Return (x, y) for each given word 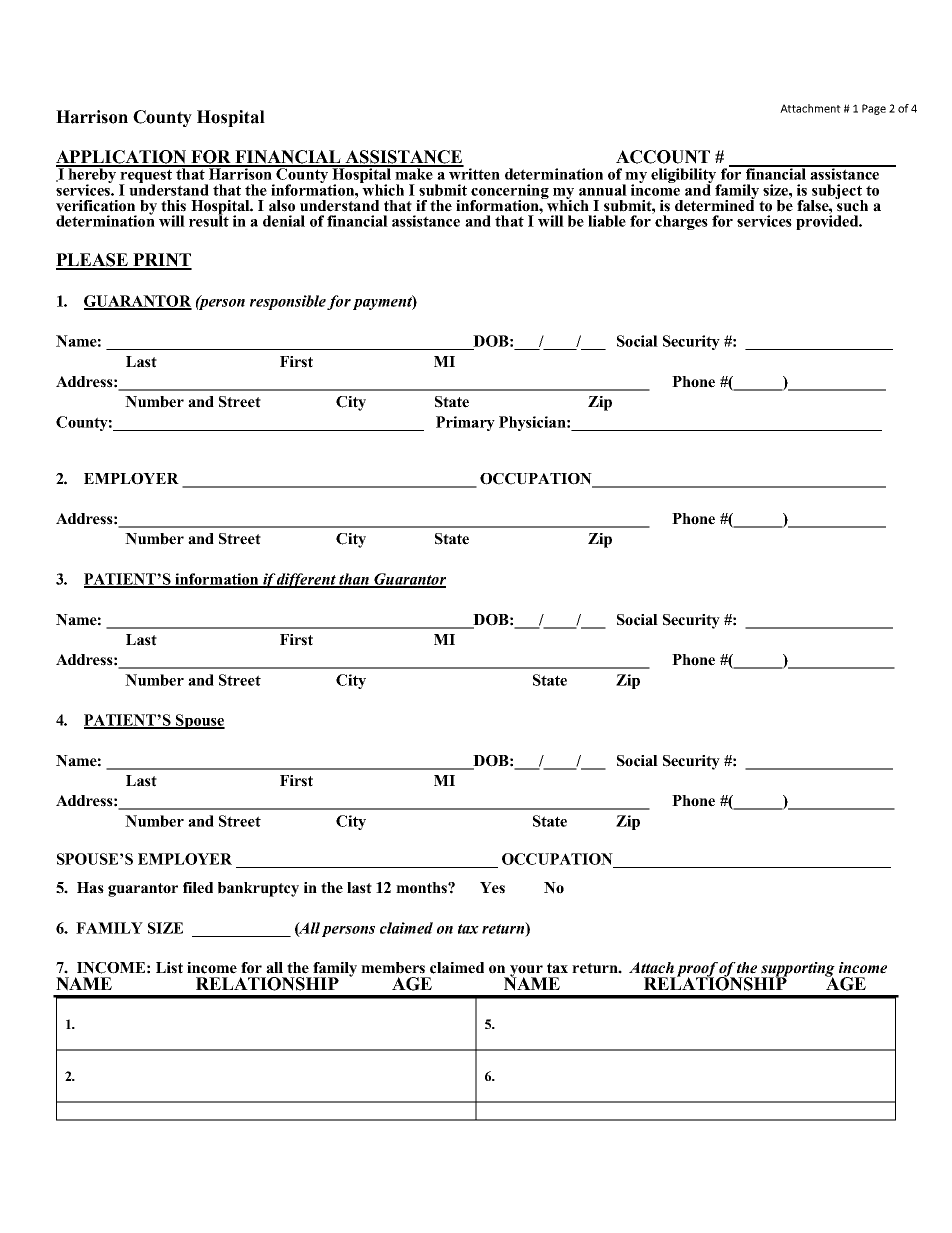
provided (828, 221)
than (354, 580)
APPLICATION (122, 158)
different (307, 580)
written (473, 173)
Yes (492, 888)
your (526, 972)
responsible (289, 302)
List (169, 968)
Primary (465, 423)
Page (874, 109)
